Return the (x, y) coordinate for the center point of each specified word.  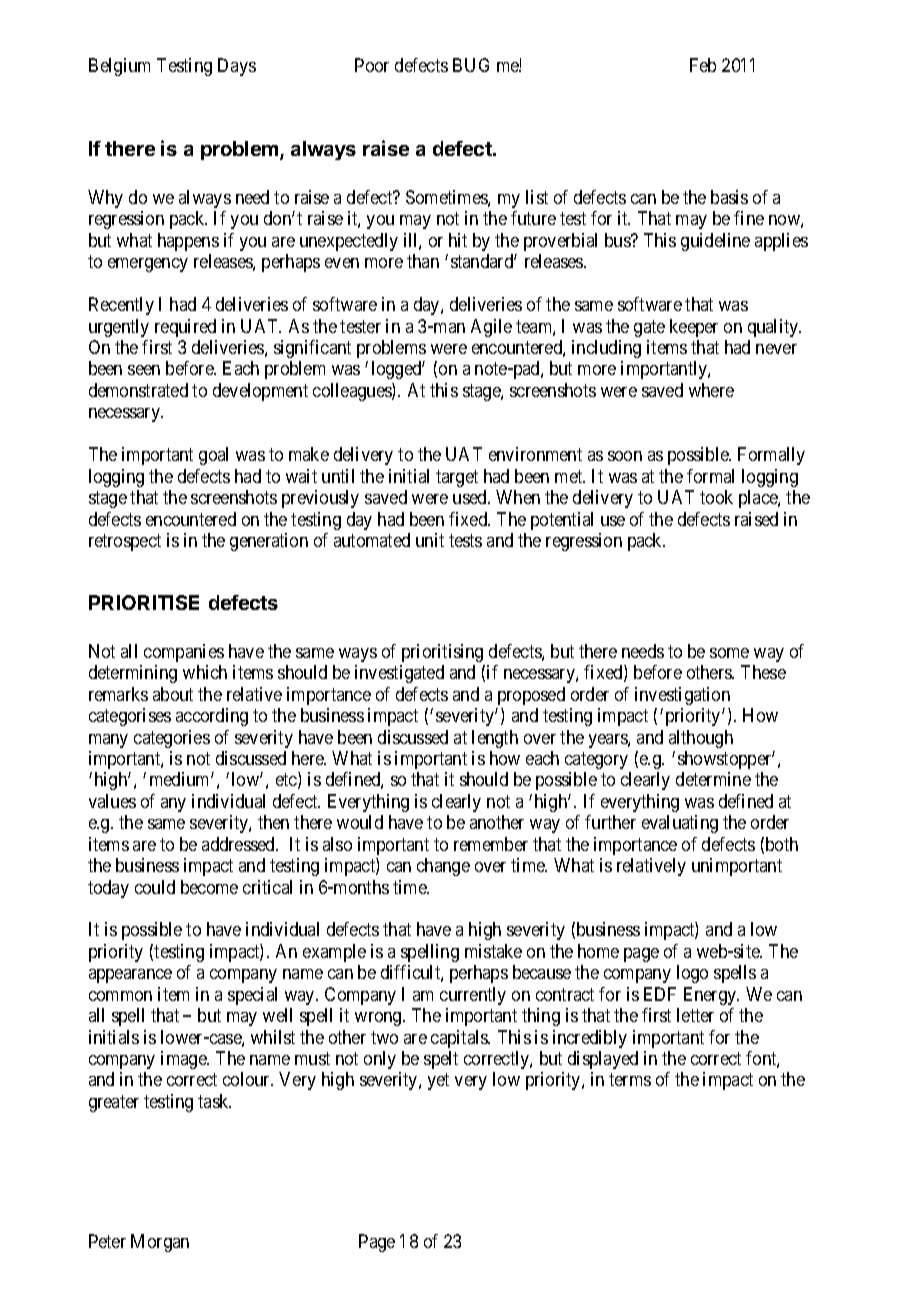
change (443, 867)
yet (438, 1082)
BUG (471, 65)
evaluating (680, 824)
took (716, 497)
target (457, 478)
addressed (240, 844)
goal (213, 456)
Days (237, 67)
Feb (703, 65)
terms (630, 1080)
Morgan (160, 1243)
